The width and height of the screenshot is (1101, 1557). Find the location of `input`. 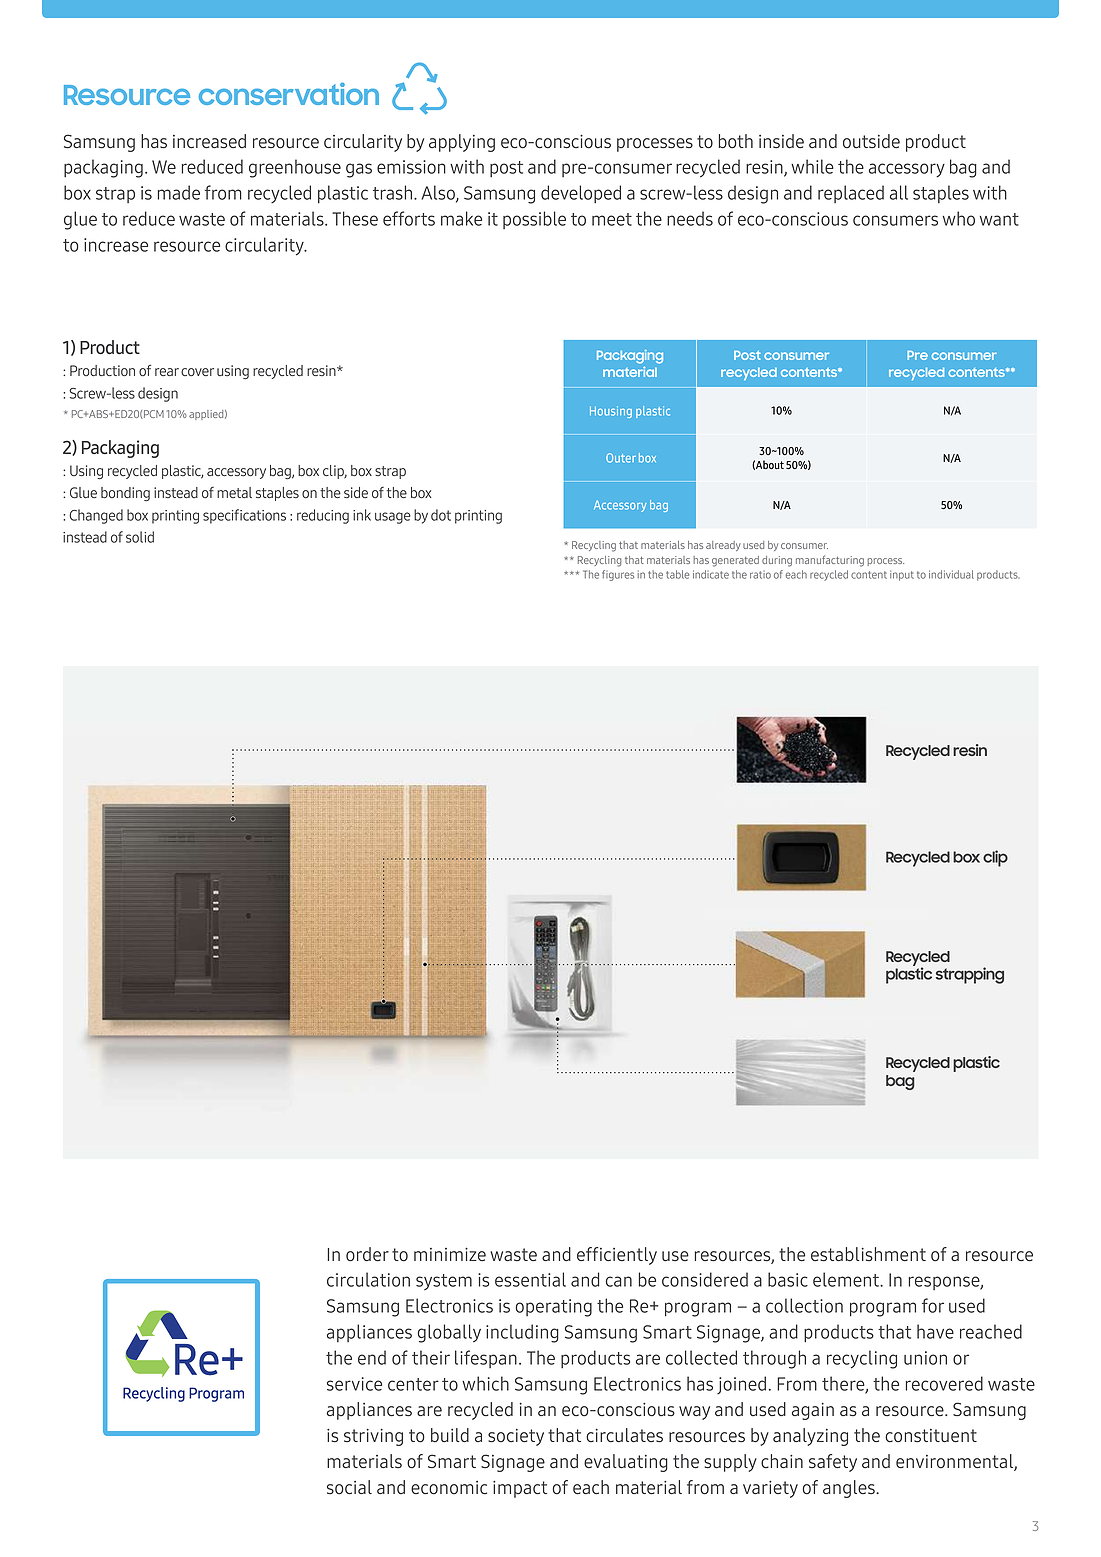

input is located at coordinates (902, 575).
